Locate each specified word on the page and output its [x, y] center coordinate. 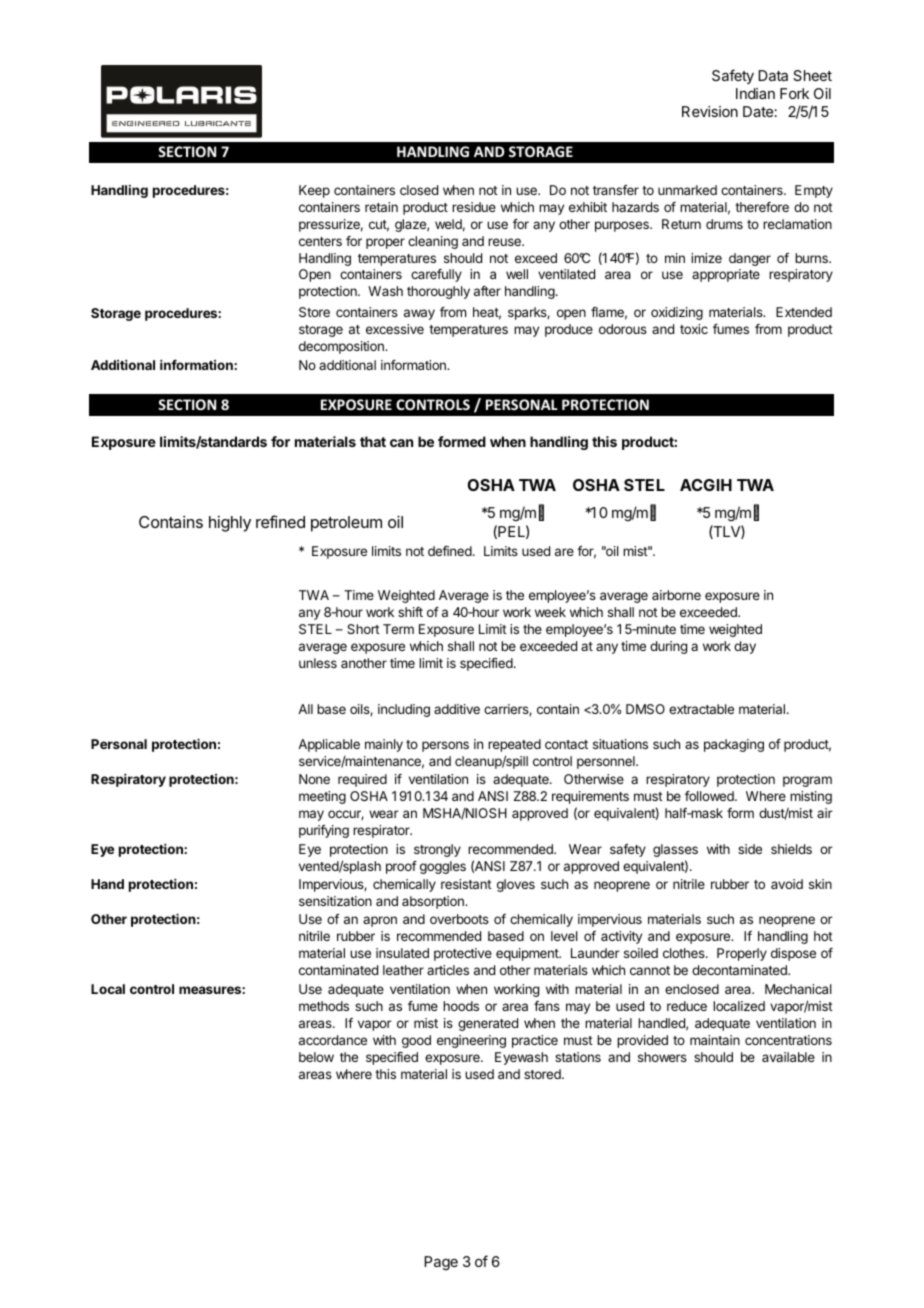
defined [451, 551]
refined [280, 521]
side [750, 849]
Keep [314, 191]
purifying [324, 831]
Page [441, 1263]
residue [474, 207]
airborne [676, 595]
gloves [516, 885]
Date [759, 111]
